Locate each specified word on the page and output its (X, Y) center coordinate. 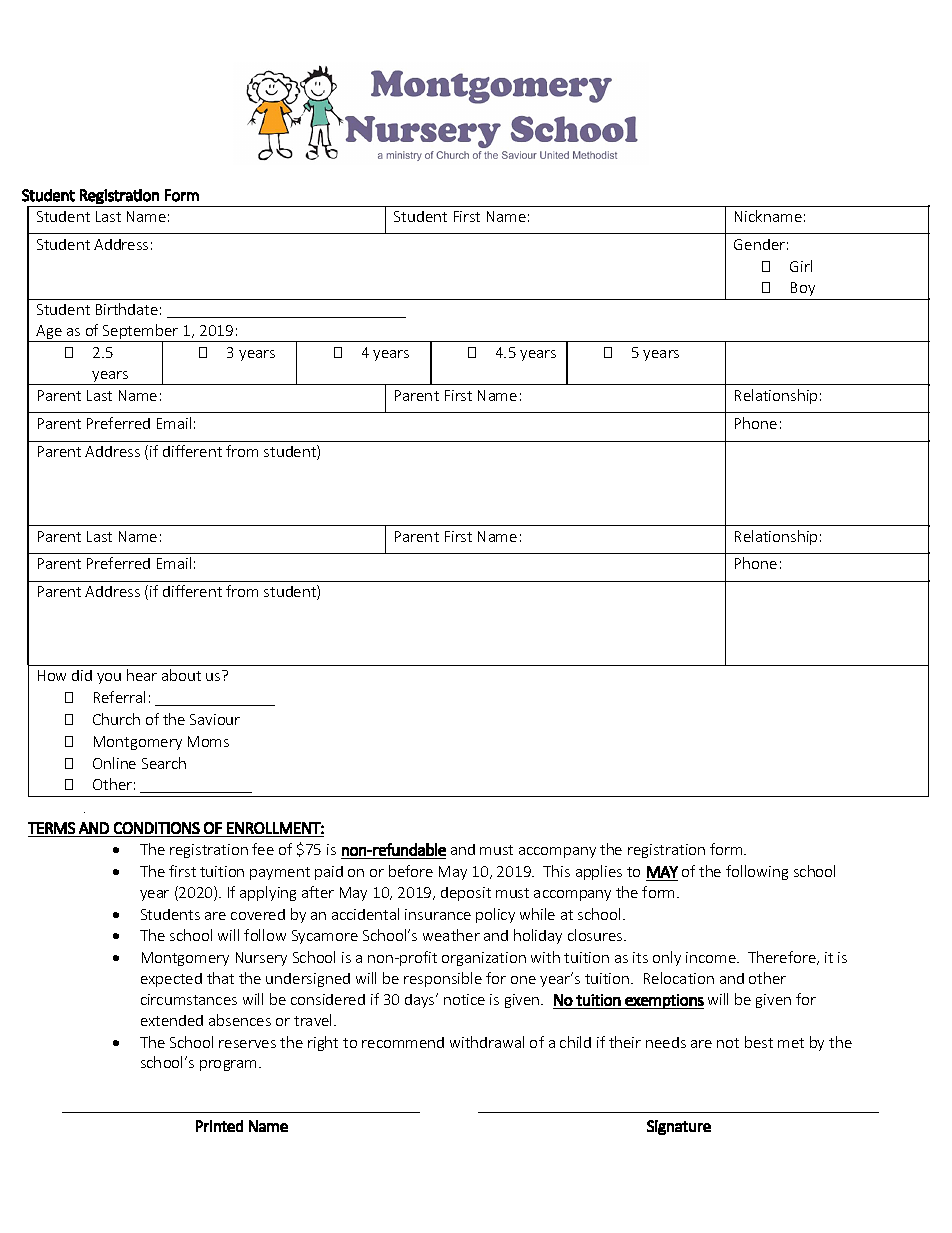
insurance (438, 914)
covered (258, 914)
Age (49, 333)
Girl (801, 266)
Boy (803, 289)
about (181, 675)
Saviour (215, 719)
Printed (219, 1126)
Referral (119, 697)
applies (599, 872)
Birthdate (127, 309)
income (712, 957)
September (141, 333)
